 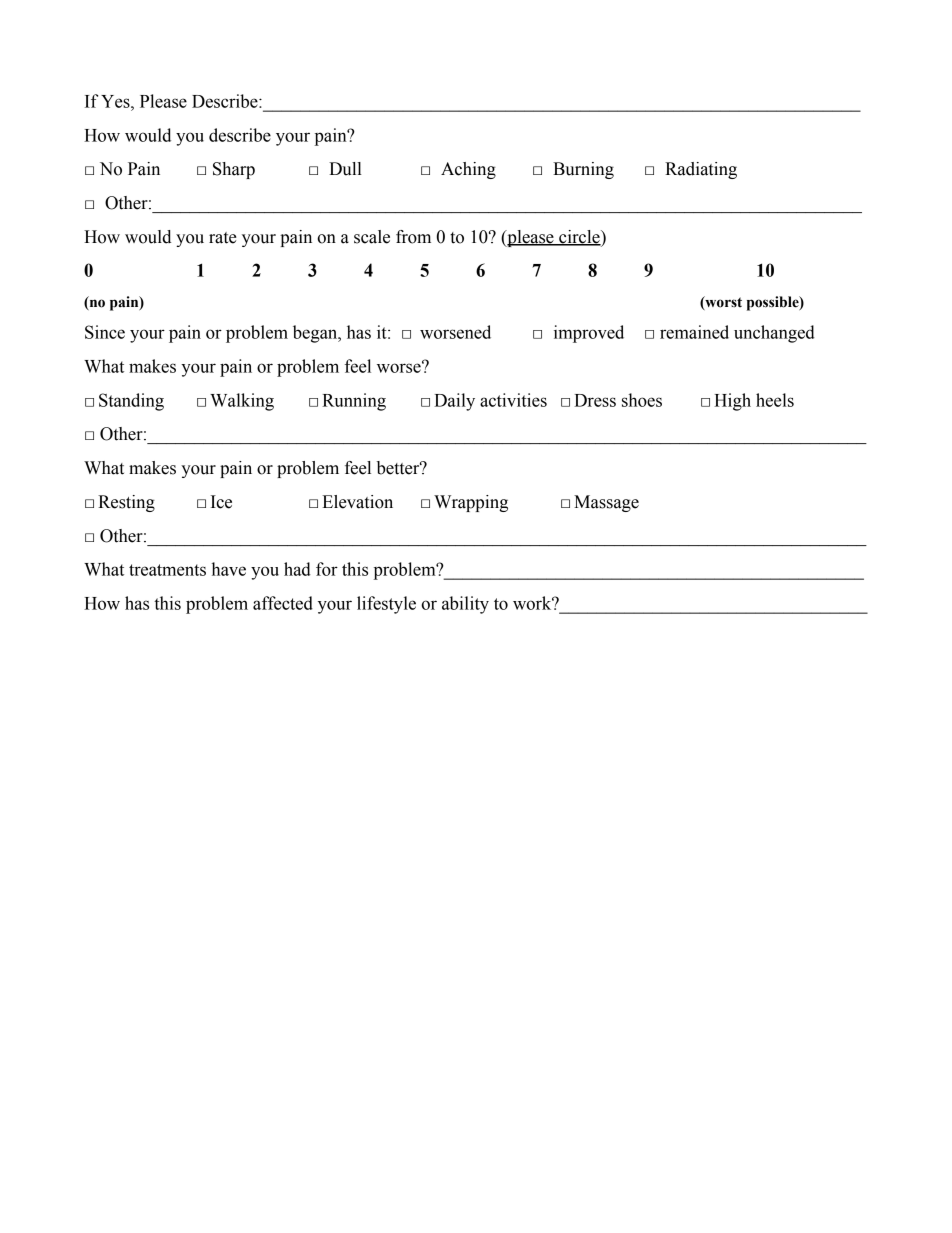 What do you see at coordinates (694, 332) in the screenshot?
I see `remained` at bounding box center [694, 332].
